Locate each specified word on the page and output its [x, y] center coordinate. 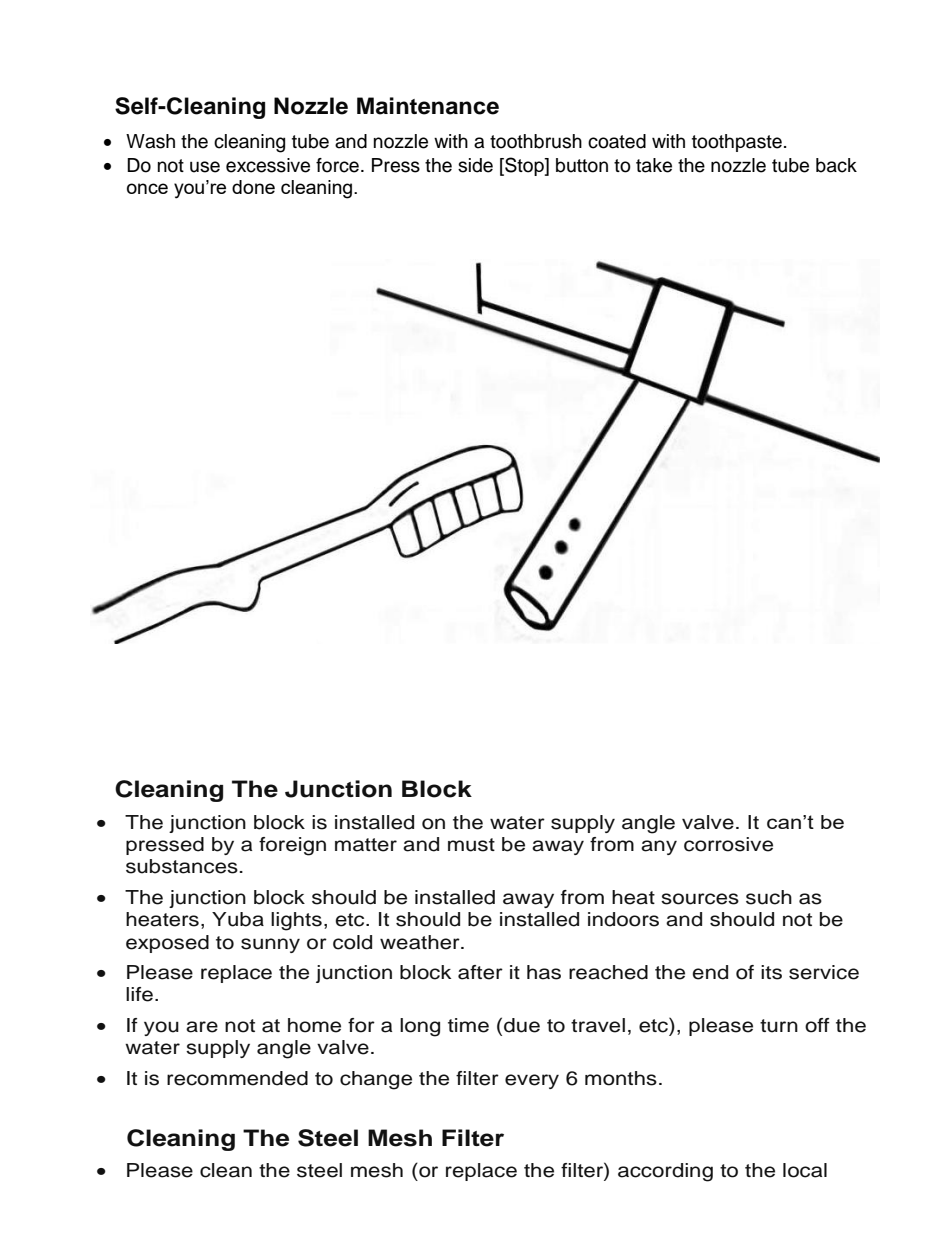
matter [366, 845]
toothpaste [737, 143]
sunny [270, 945]
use [205, 167]
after [480, 972]
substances [182, 866]
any [659, 847]
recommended [237, 1078]
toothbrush [536, 141]
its [771, 972]
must [471, 845]
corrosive [728, 844]
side [475, 165]
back [836, 165]
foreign [292, 846]
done [253, 187]
